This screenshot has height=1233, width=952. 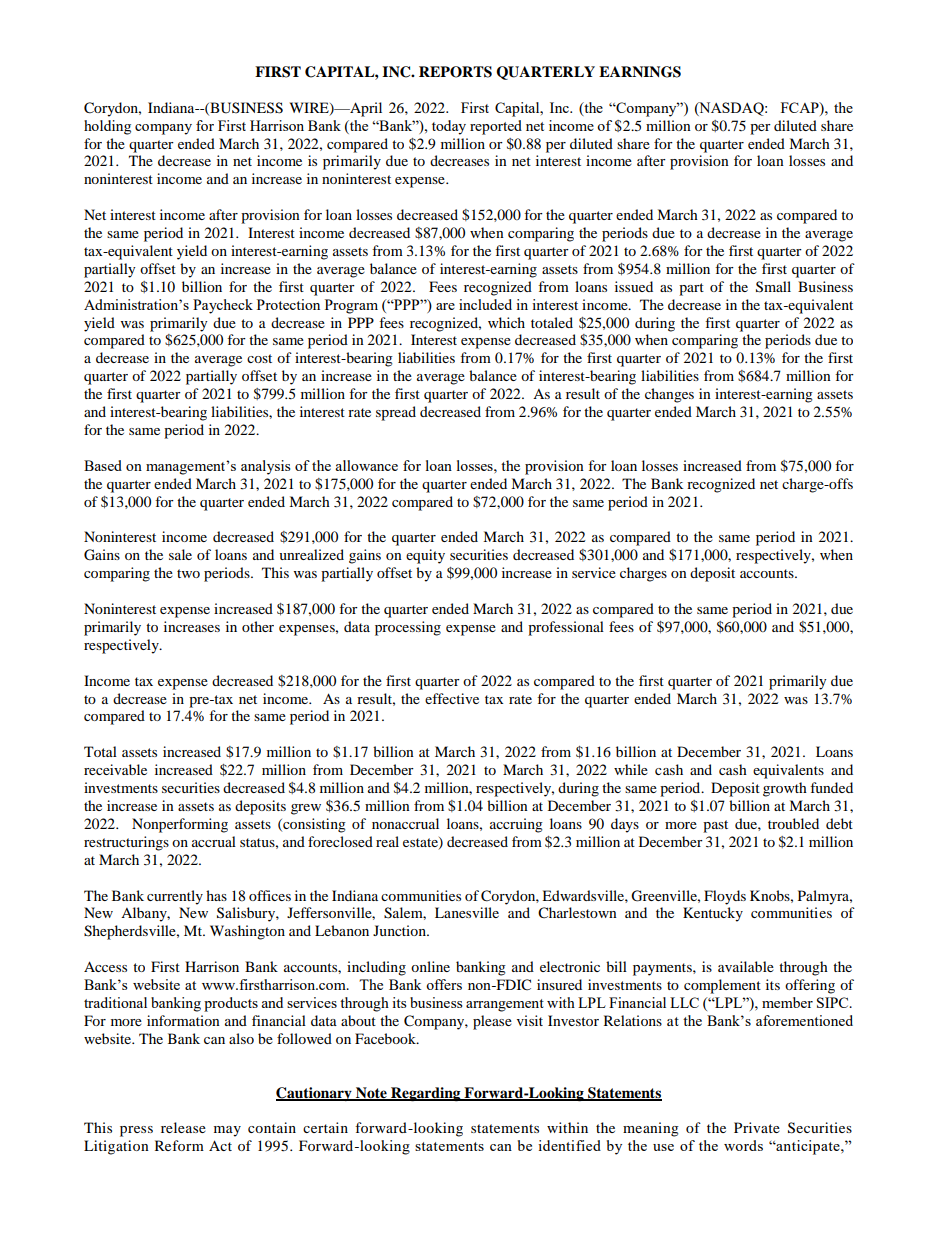 I want to click on two, so click(x=188, y=573).
